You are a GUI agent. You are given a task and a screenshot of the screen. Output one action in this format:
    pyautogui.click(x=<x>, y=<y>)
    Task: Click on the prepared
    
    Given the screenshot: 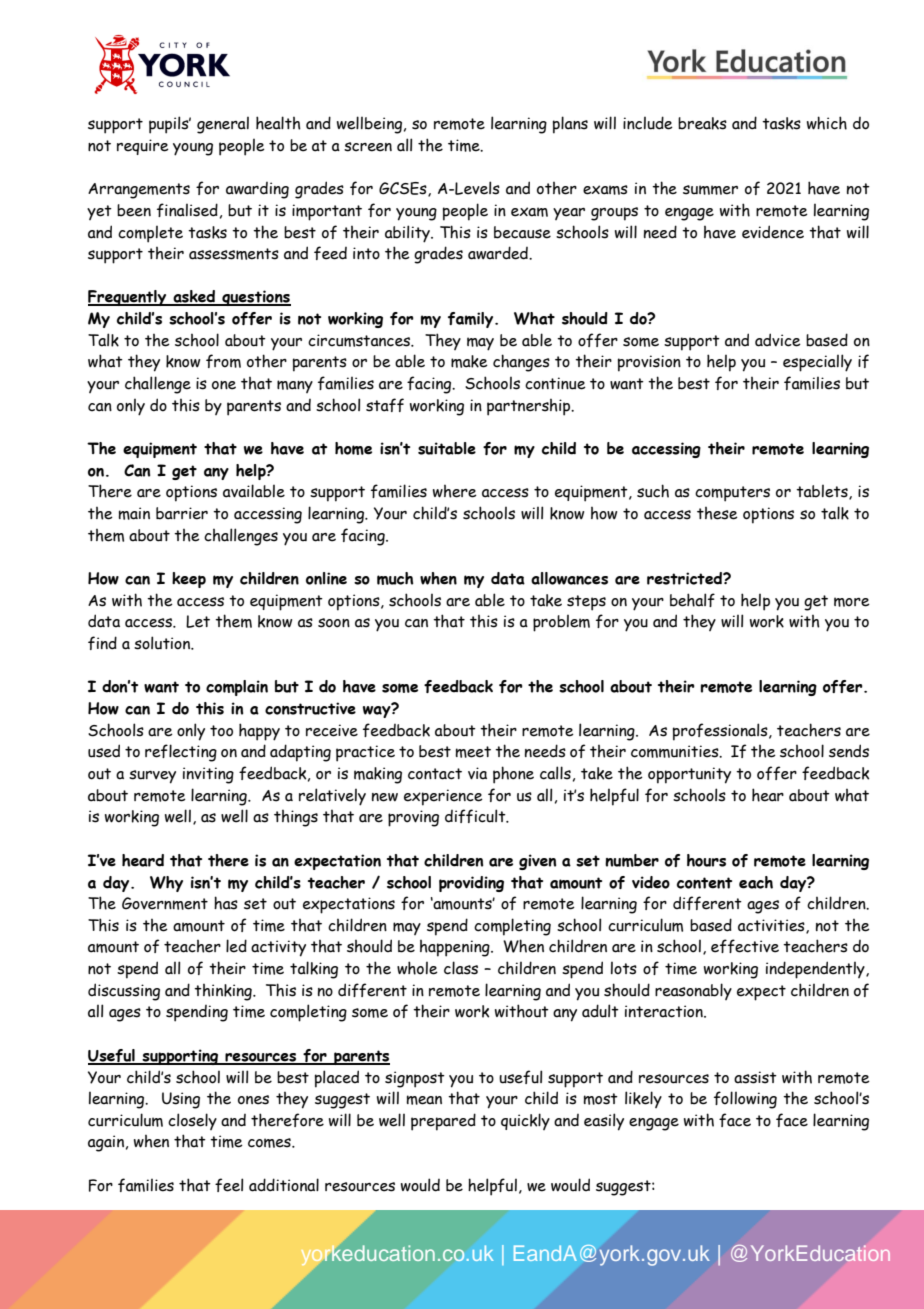 What is the action you would take?
    pyautogui.click(x=443, y=1122)
